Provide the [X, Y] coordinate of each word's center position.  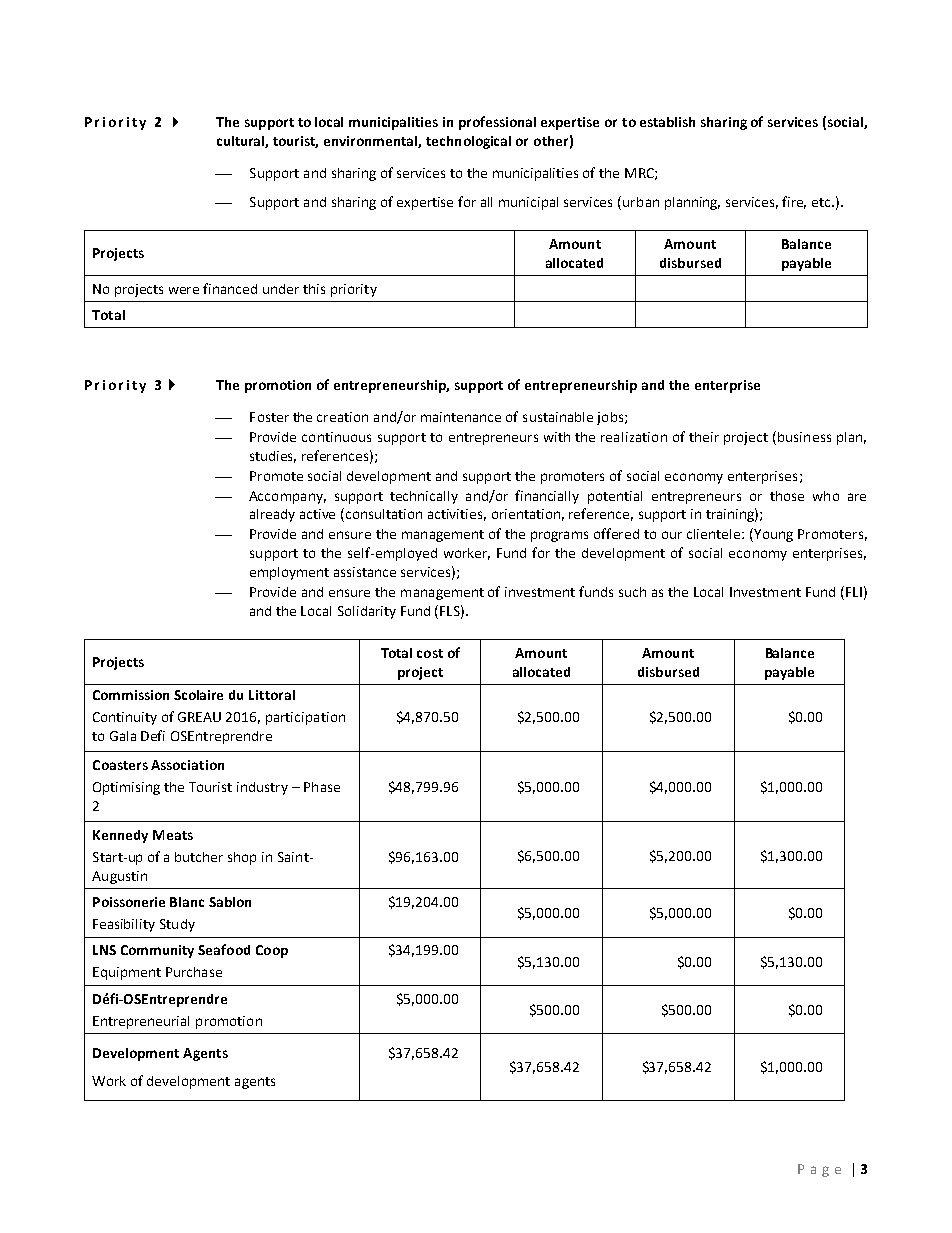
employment [289, 573]
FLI [854, 592]
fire [794, 202]
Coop [272, 951]
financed [230, 288]
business [804, 437]
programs [559, 536]
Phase [322, 787]
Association [187, 765]
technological [468, 142]
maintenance [461, 417]
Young [772, 535]
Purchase [194, 972]
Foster [269, 417]
